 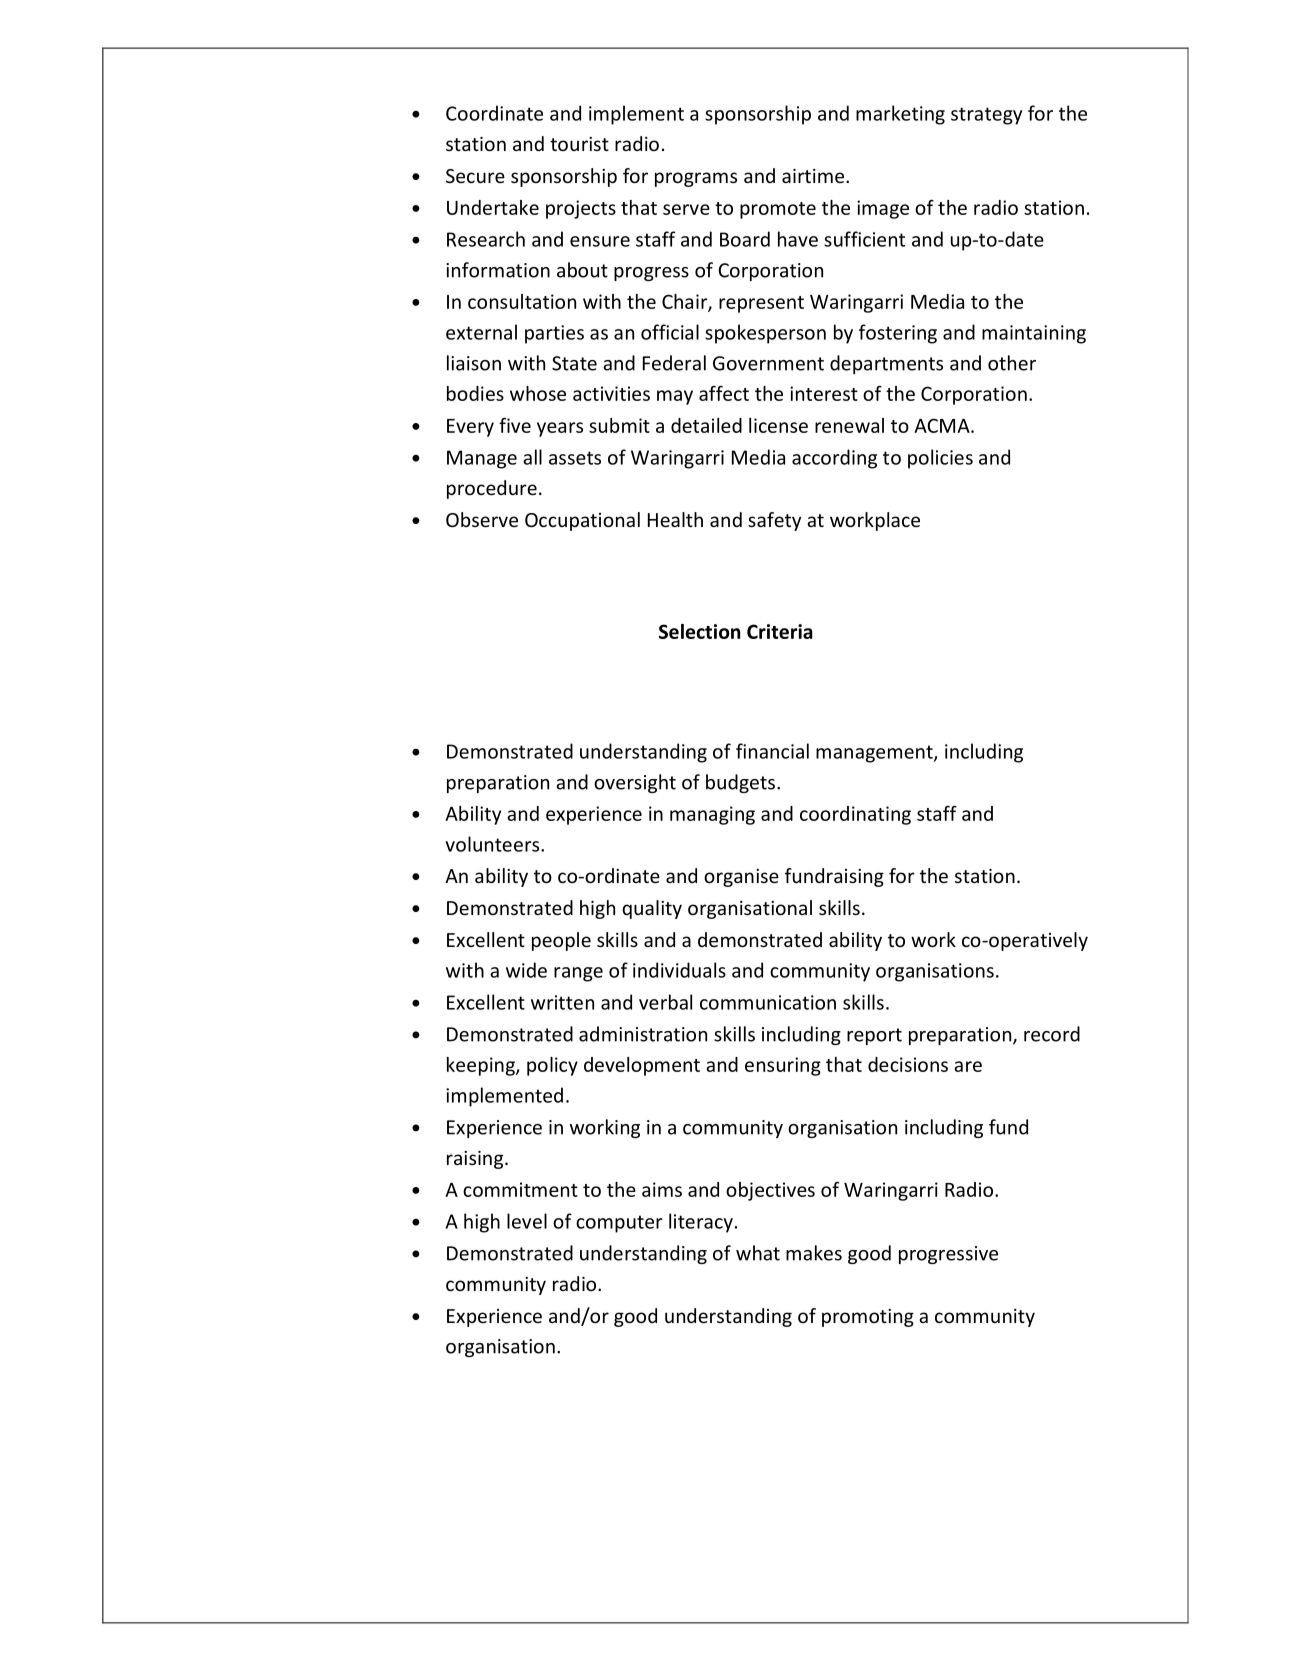 I want to click on communication, so click(x=768, y=1002).
